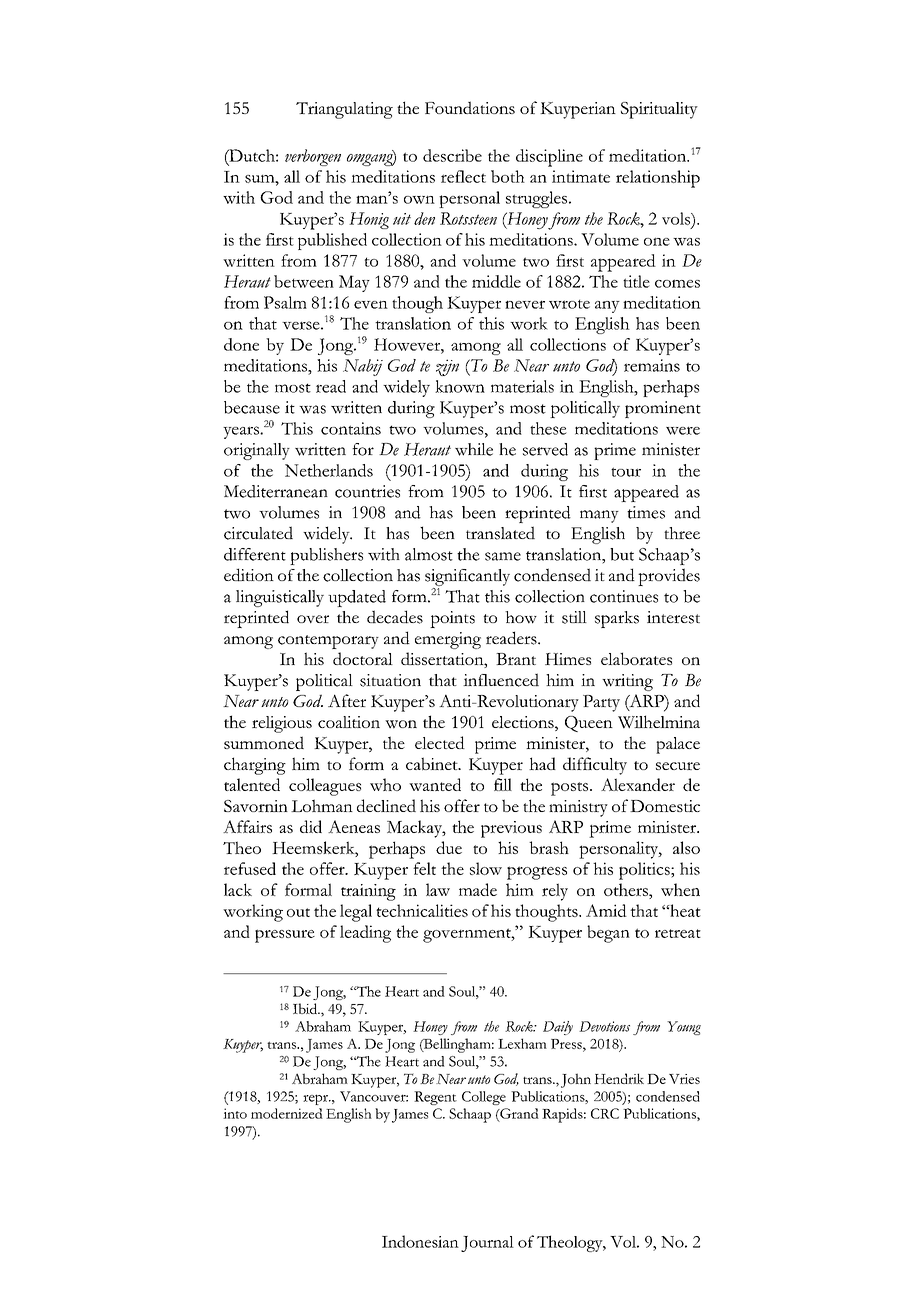 The height and width of the image is (1308, 924). Describe the element at coordinates (448, 640) in the image. I see `emerging` at that location.
